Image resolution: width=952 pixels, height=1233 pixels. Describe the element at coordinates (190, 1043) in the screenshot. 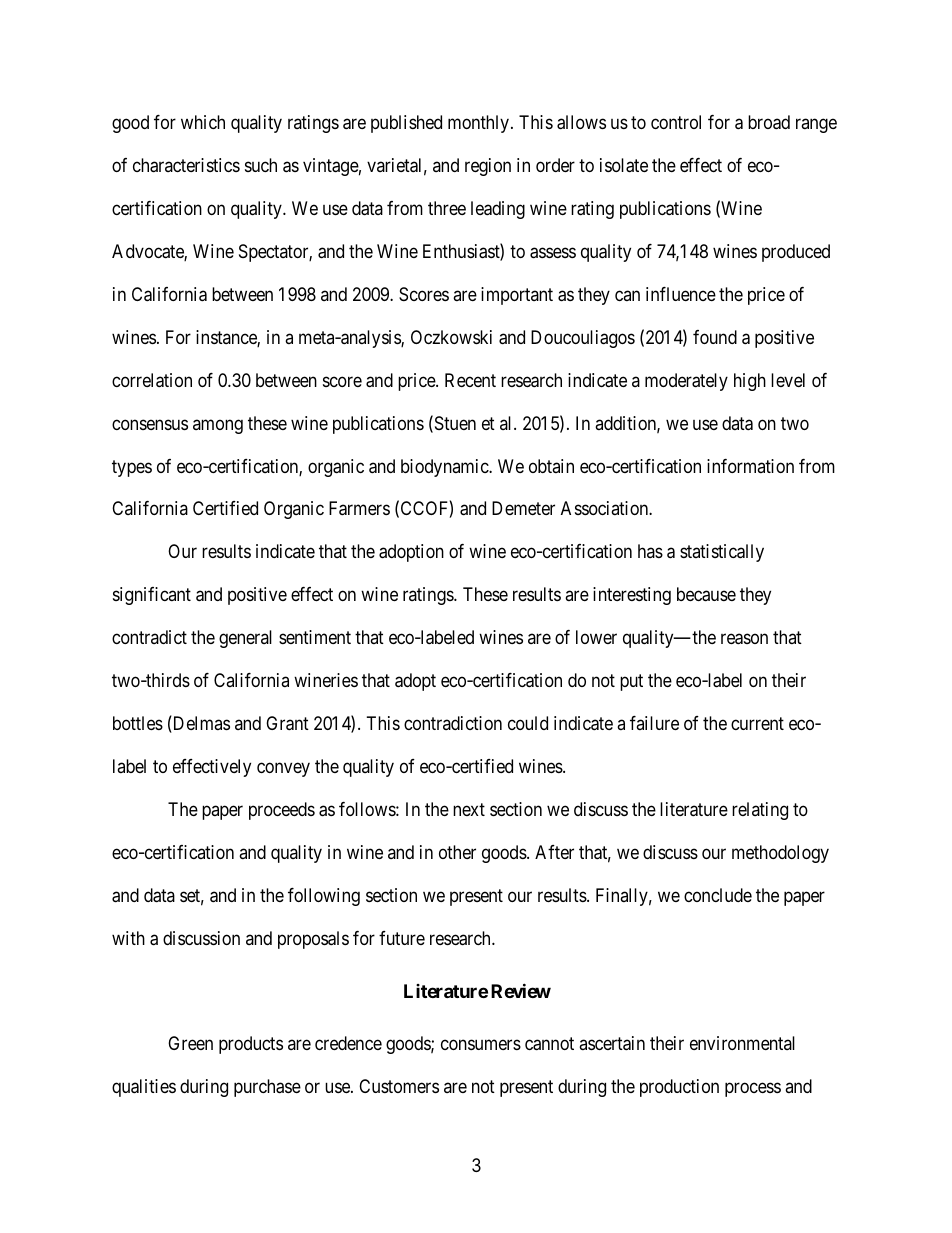

I see `Green` at that location.
